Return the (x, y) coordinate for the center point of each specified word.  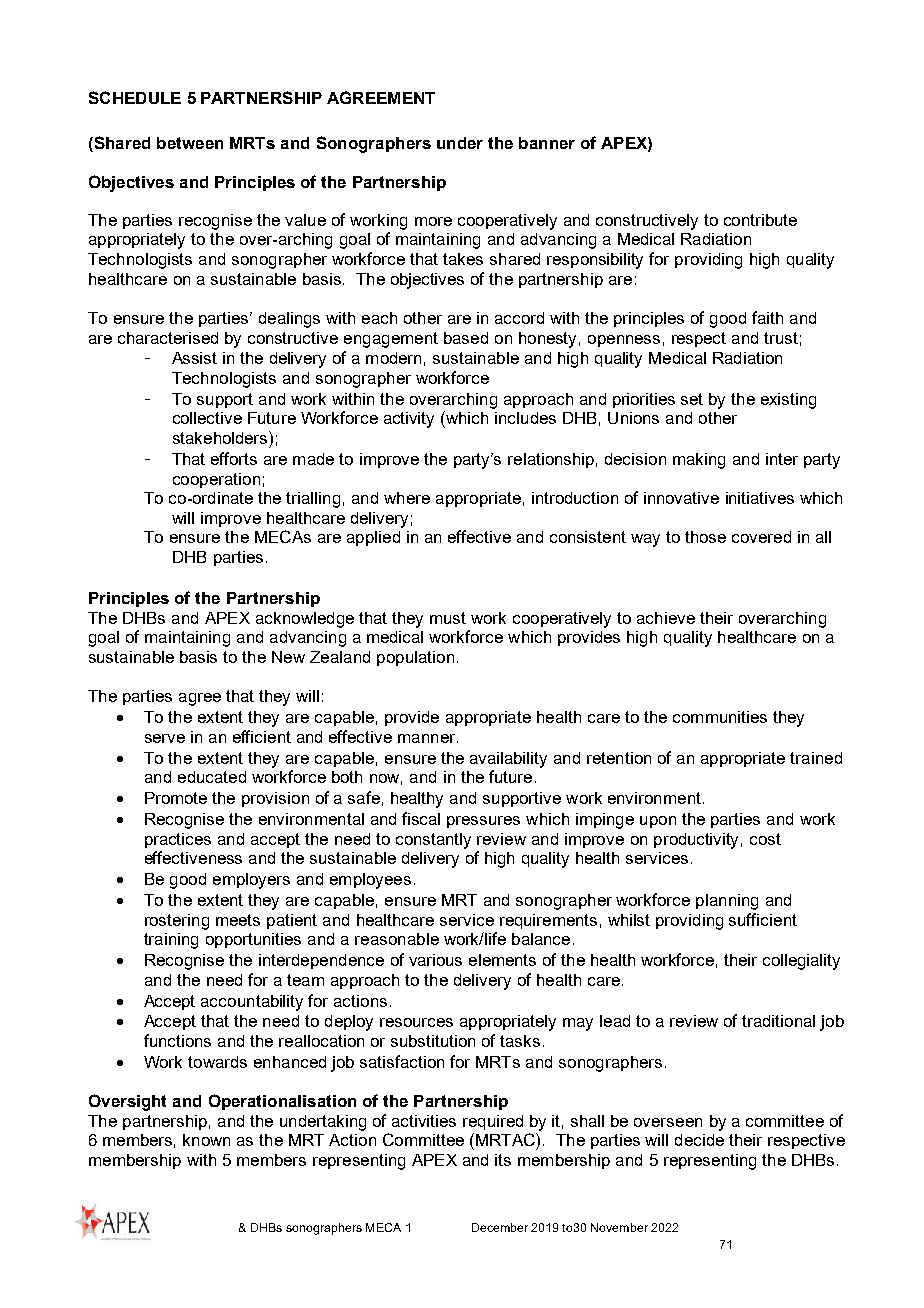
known (206, 1140)
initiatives (760, 498)
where (407, 498)
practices (178, 840)
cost (765, 839)
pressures (483, 822)
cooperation (216, 480)
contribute (760, 220)
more (433, 221)
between (190, 143)
